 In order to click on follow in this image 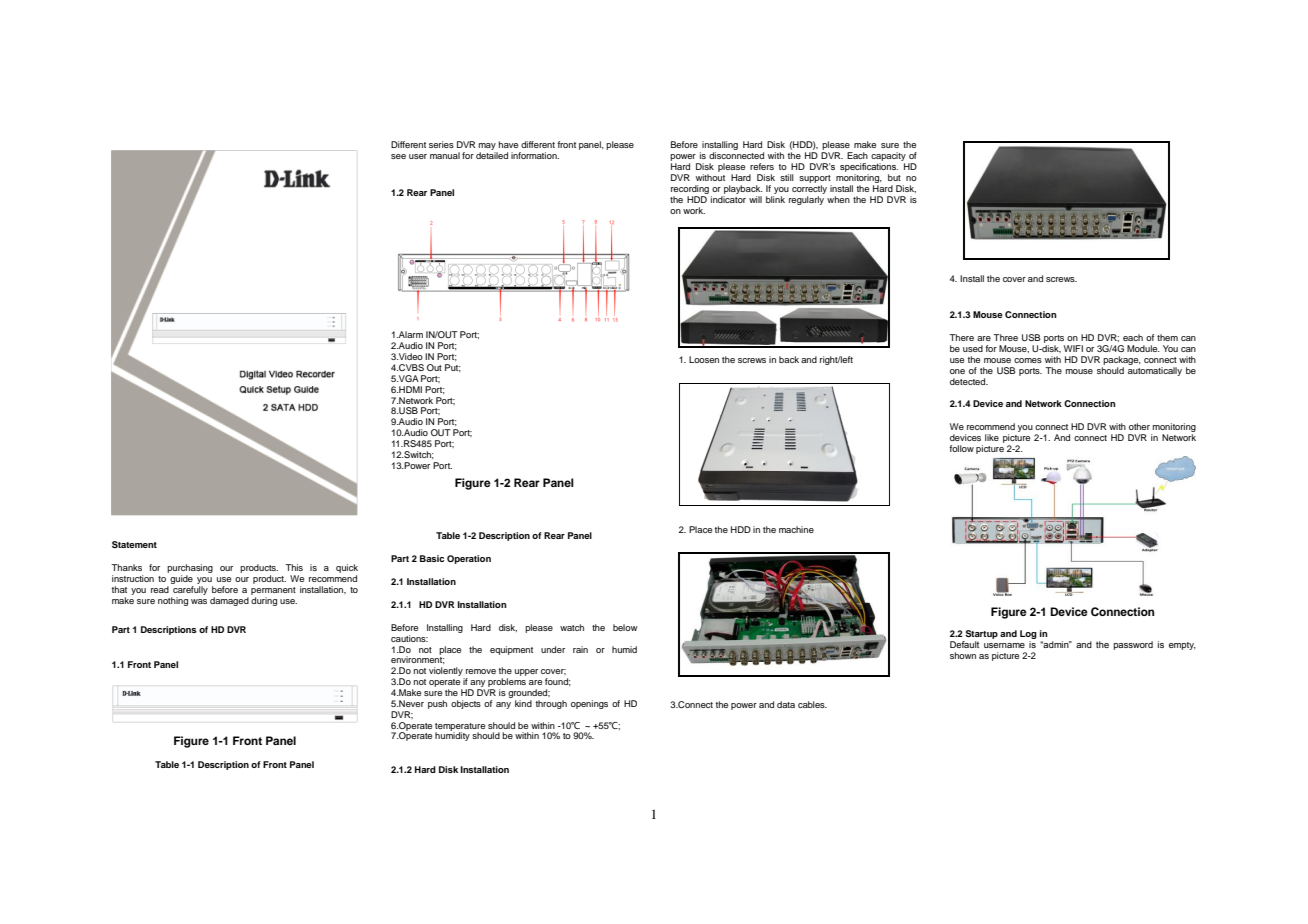, I will do `click(961, 448)`.
